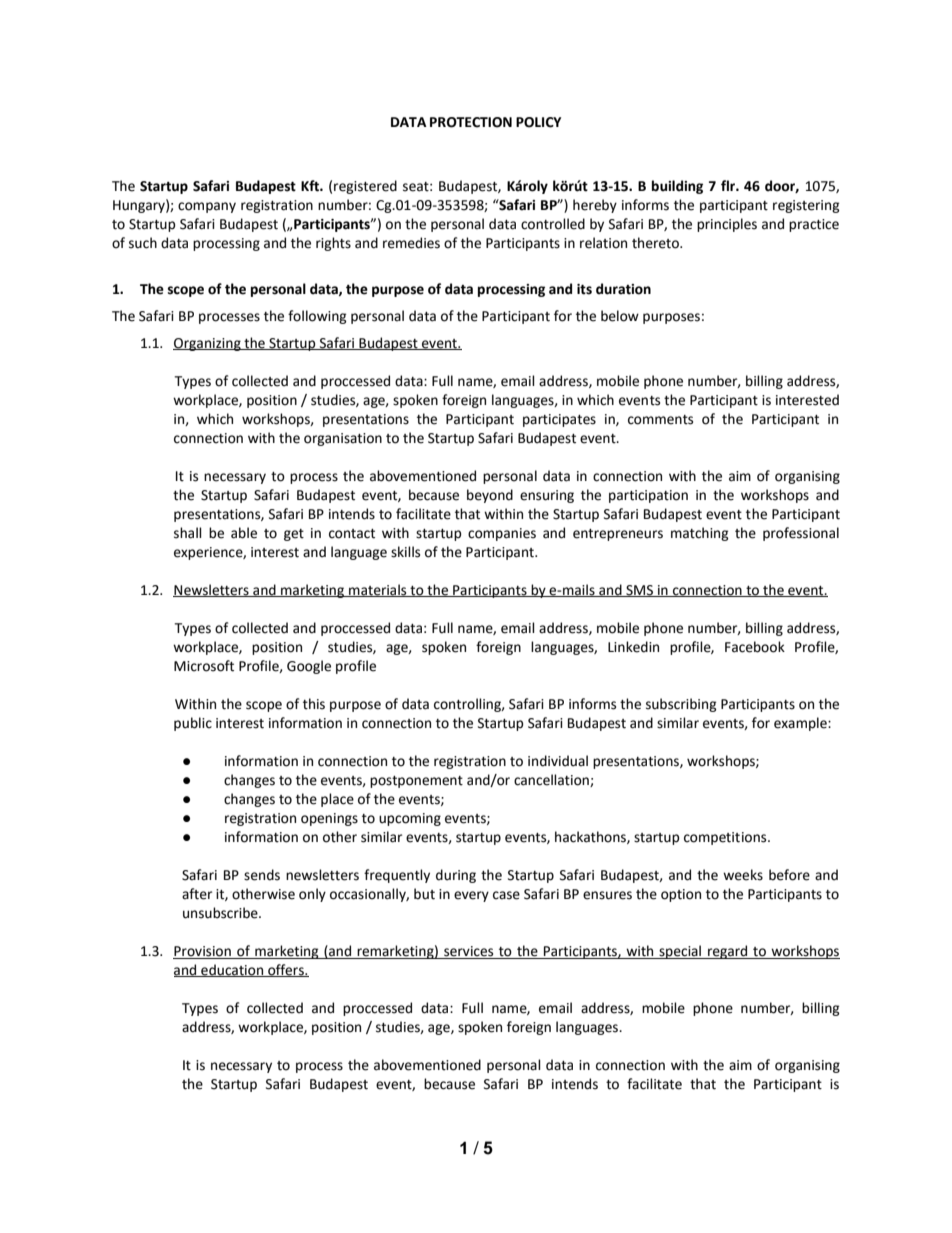 Image resolution: width=952 pixels, height=1233 pixels. Describe the element at coordinates (502, 534) in the document. I see `companies` at that location.
